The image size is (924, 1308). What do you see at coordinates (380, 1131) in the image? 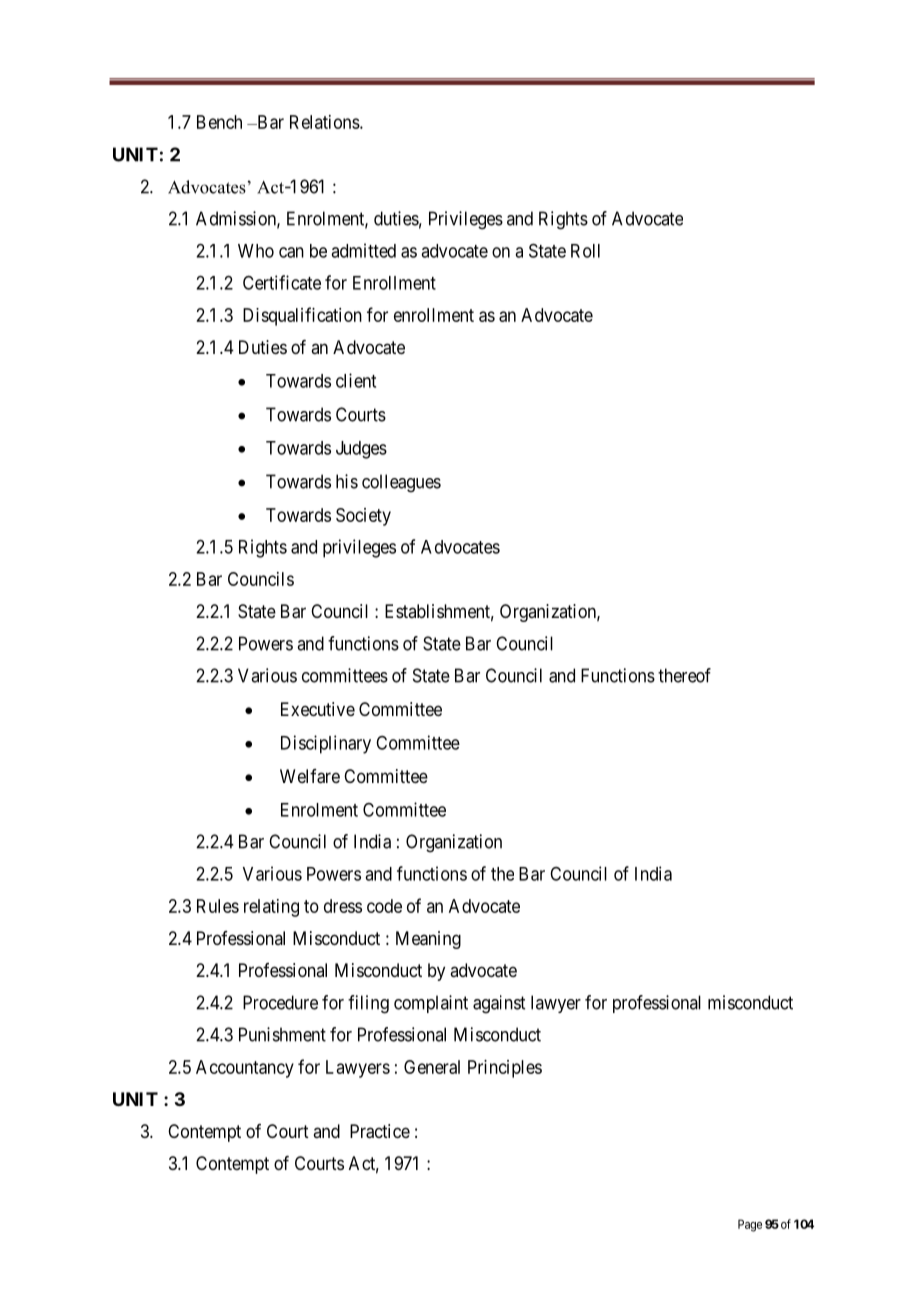
I see `Practice` at bounding box center [380, 1131].
